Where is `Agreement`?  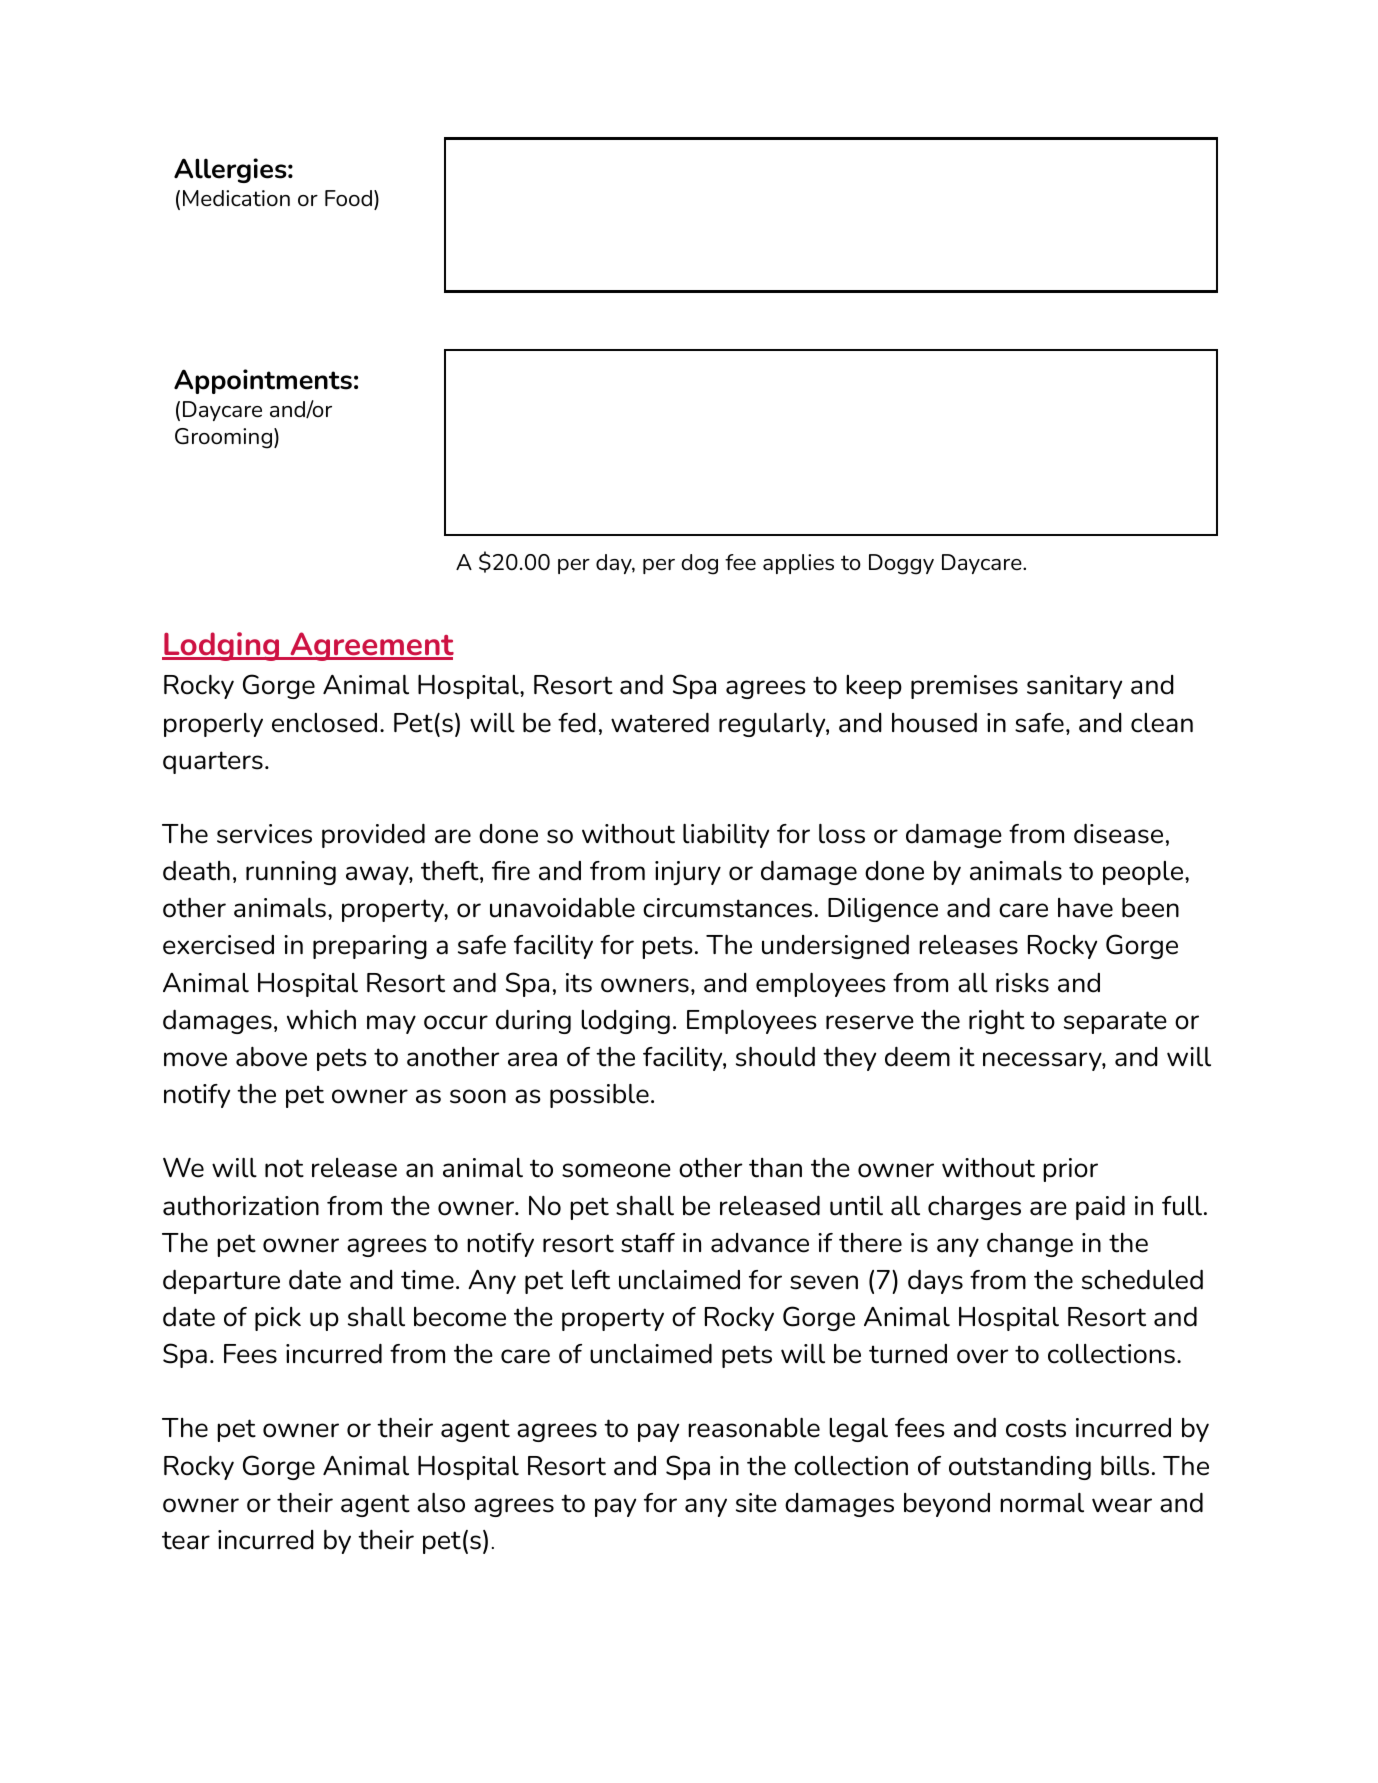 Agreement is located at coordinates (371, 646).
